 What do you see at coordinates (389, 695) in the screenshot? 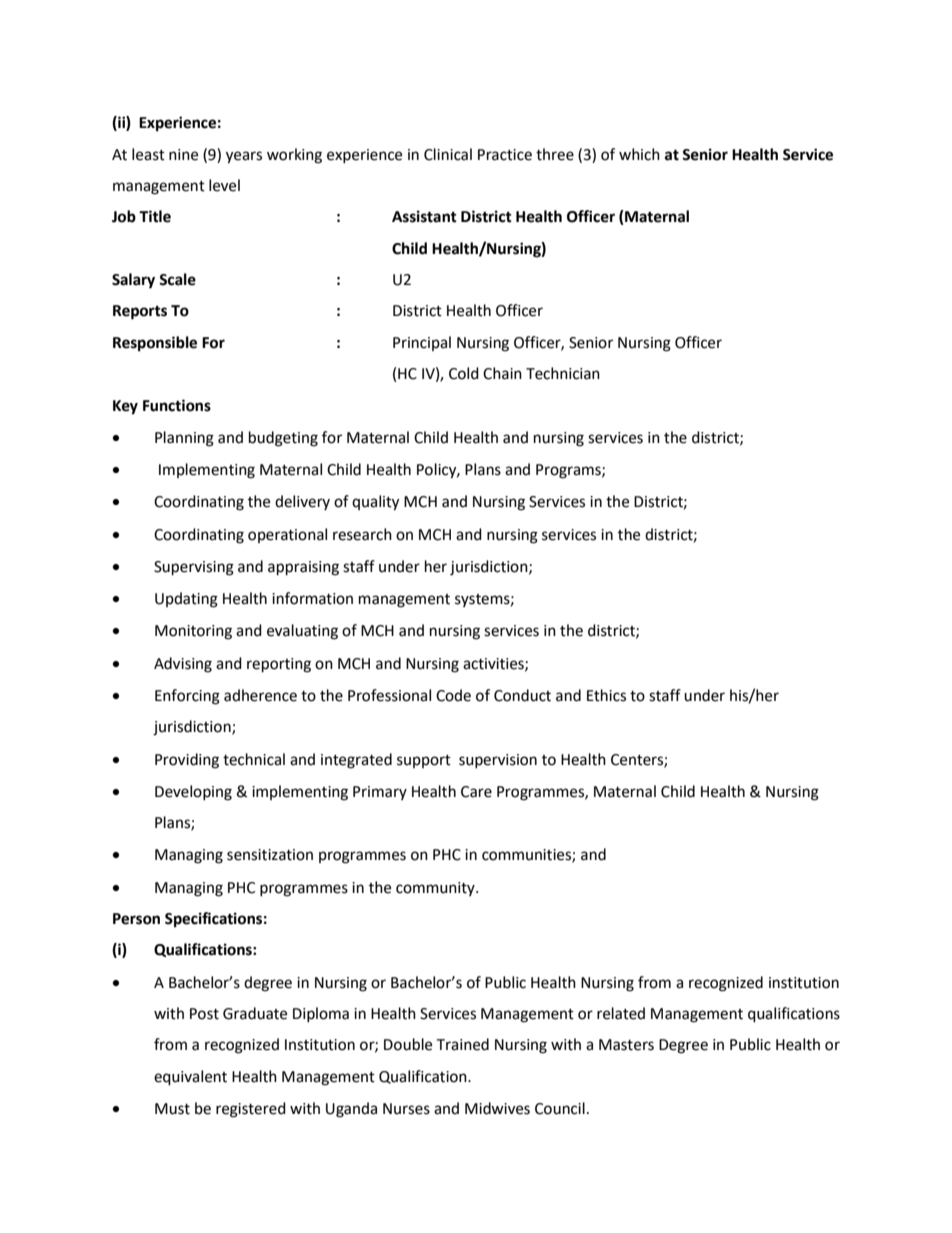
I see `Professional` at bounding box center [389, 695].
